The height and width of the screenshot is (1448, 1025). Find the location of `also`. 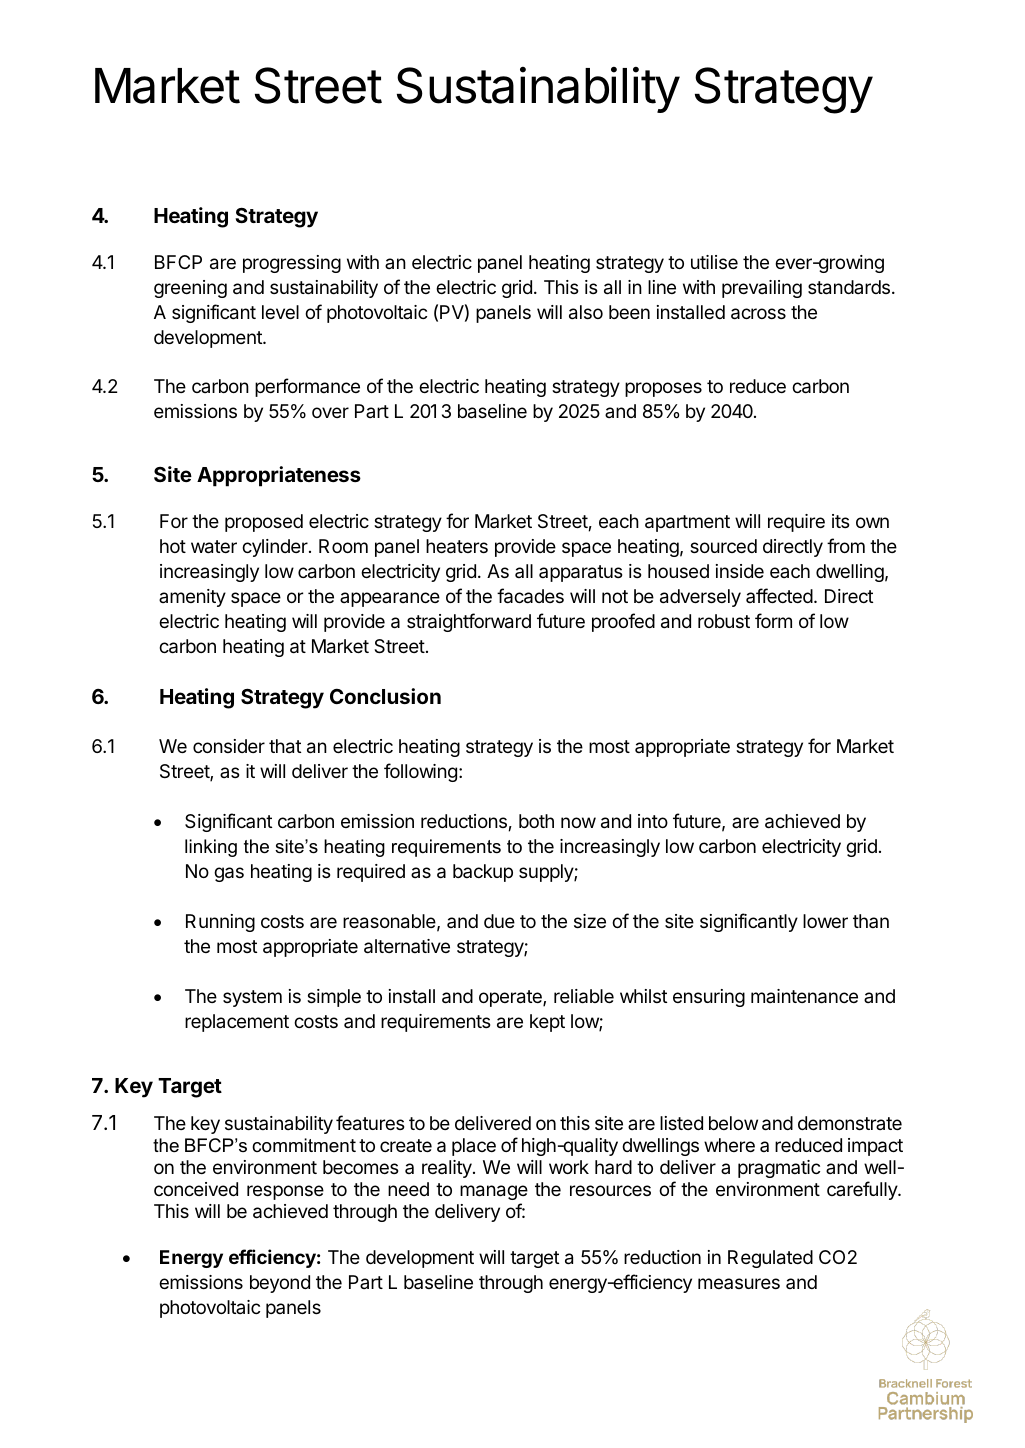

also is located at coordinates (586, 312).
